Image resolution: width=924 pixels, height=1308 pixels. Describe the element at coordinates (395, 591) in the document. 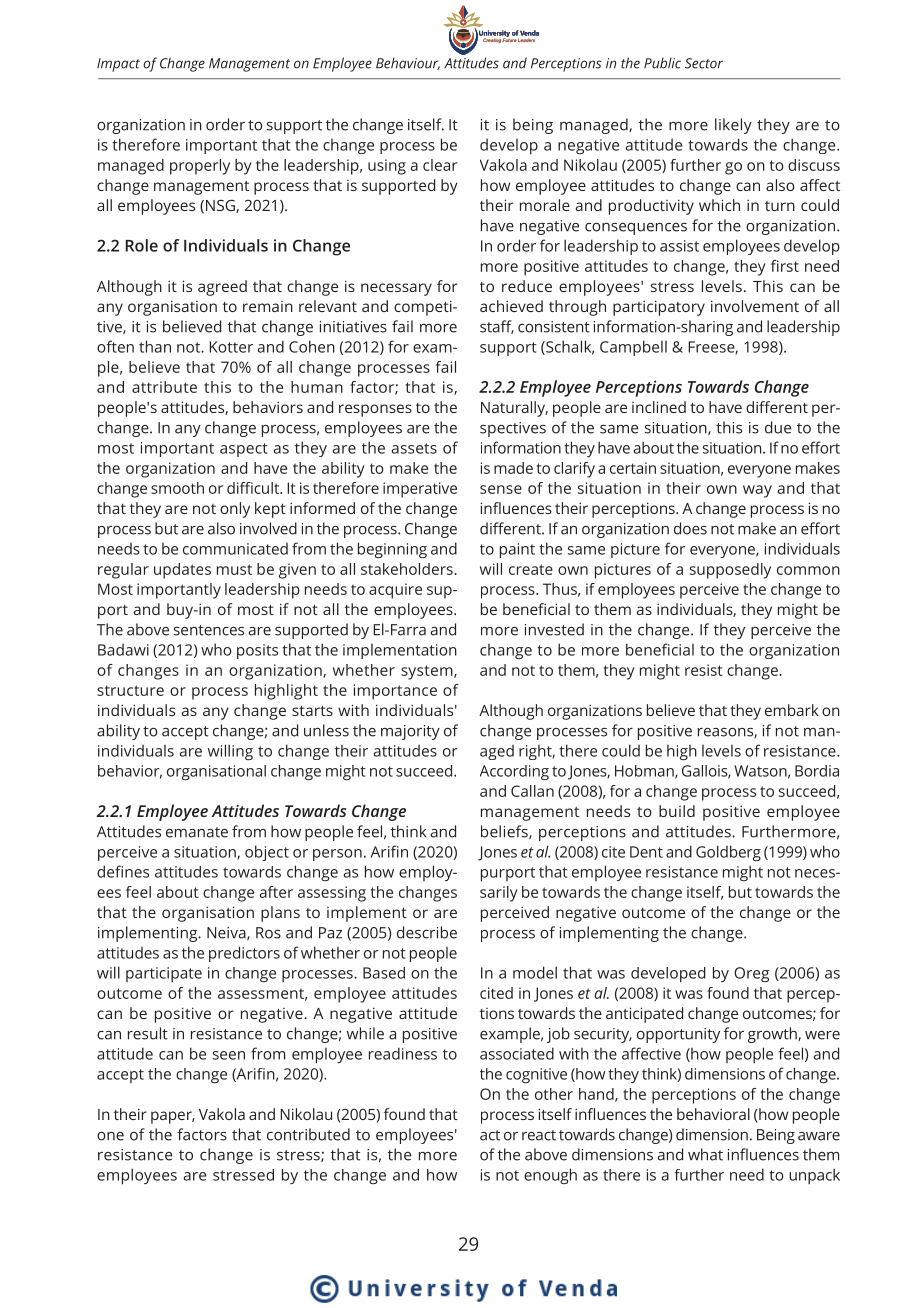

I see `acquire` at that location.
